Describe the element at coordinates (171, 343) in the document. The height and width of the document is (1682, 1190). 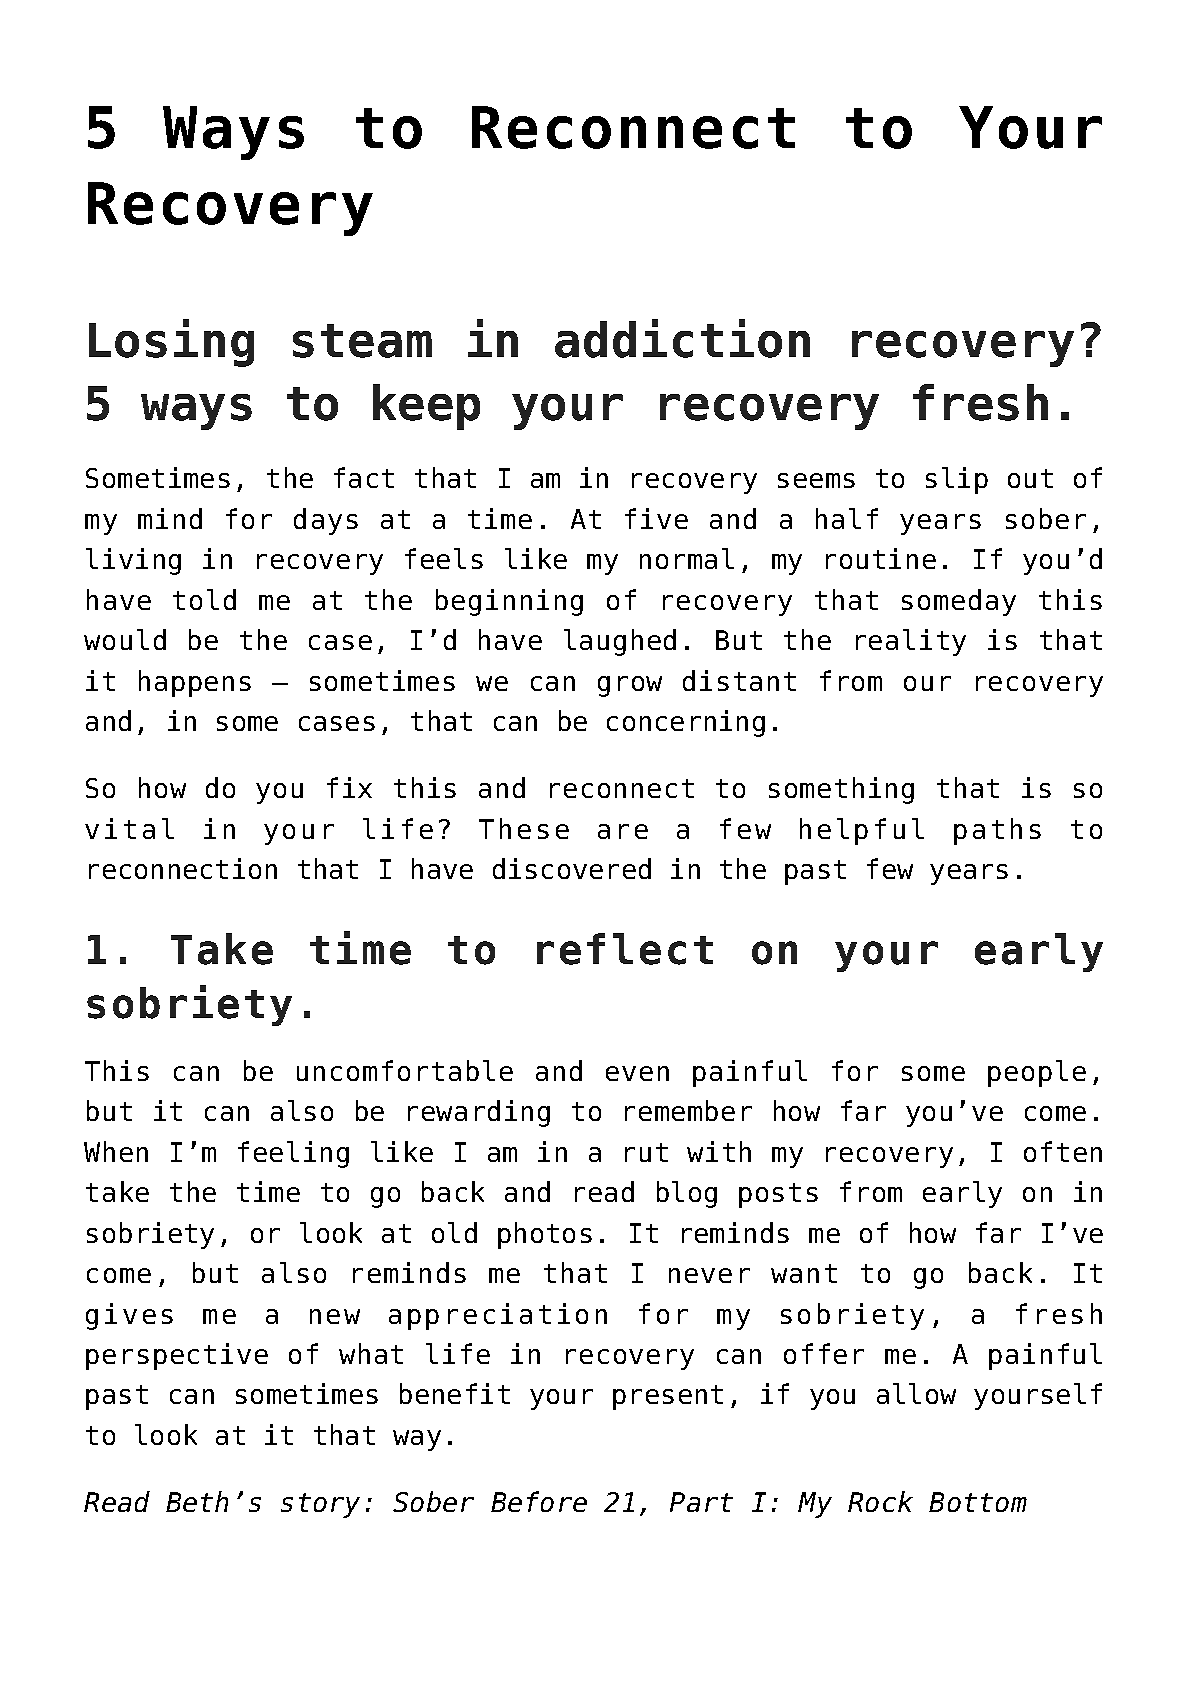
I see `Losing` at that location.
